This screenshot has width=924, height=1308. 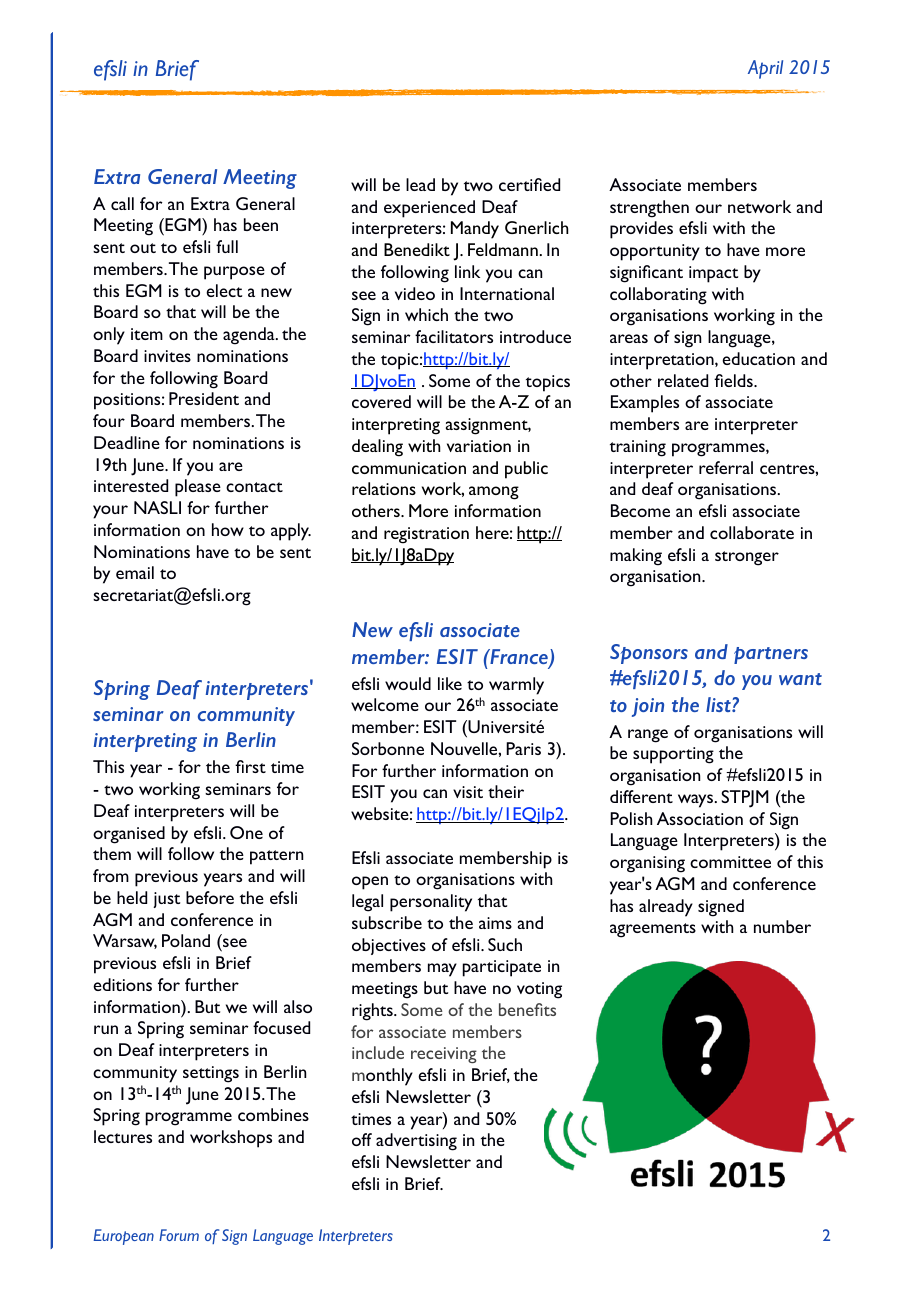 I want to click on Forum, so click(x=179, y=1235).
